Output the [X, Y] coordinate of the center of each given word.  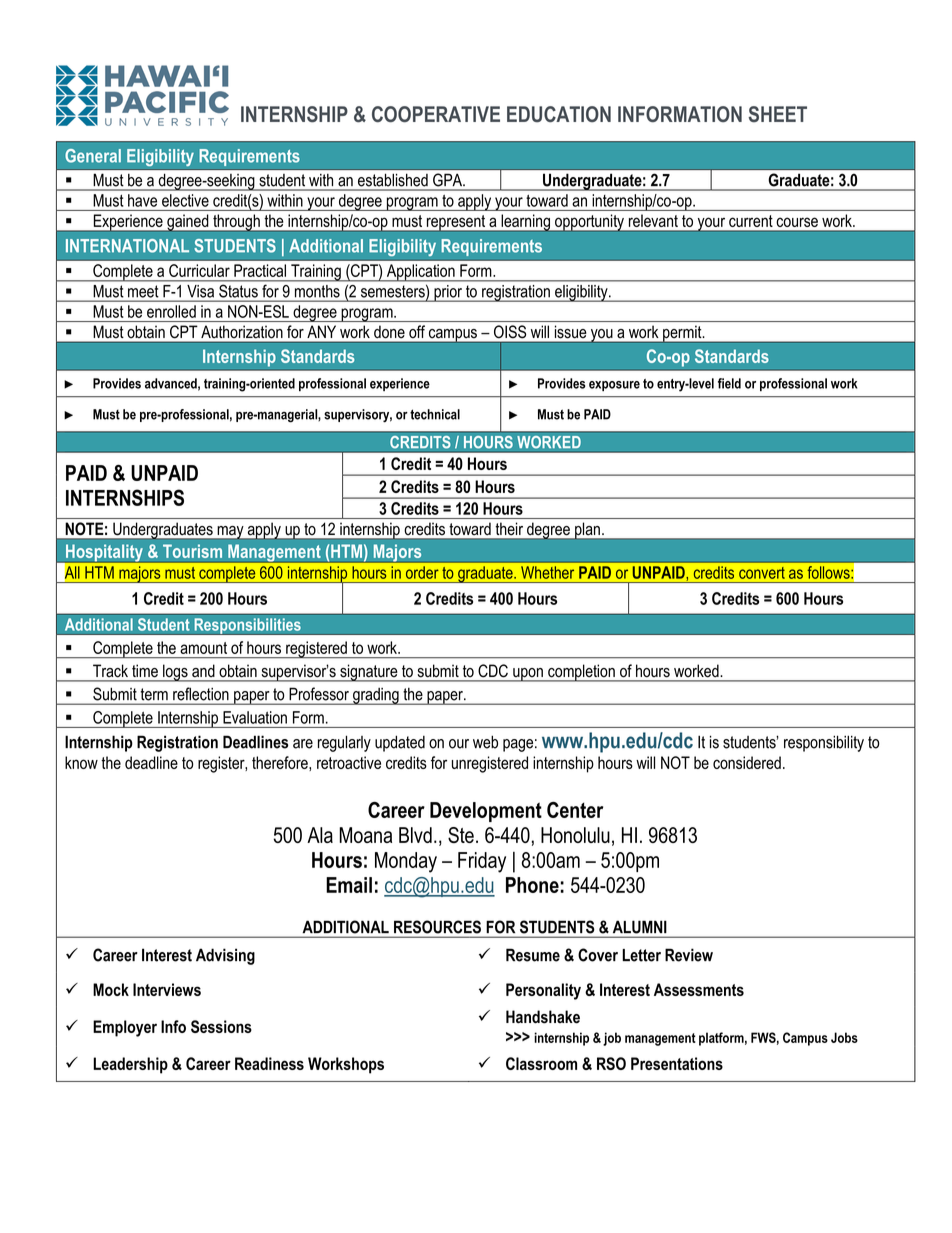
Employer [125, 1028]
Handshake [543, 1017]
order [422, 573]
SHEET [777, 114]
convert [761, 573]
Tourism [192, 551]
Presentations [677, 1063]
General [93, 156]
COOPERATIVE [436, 114]
